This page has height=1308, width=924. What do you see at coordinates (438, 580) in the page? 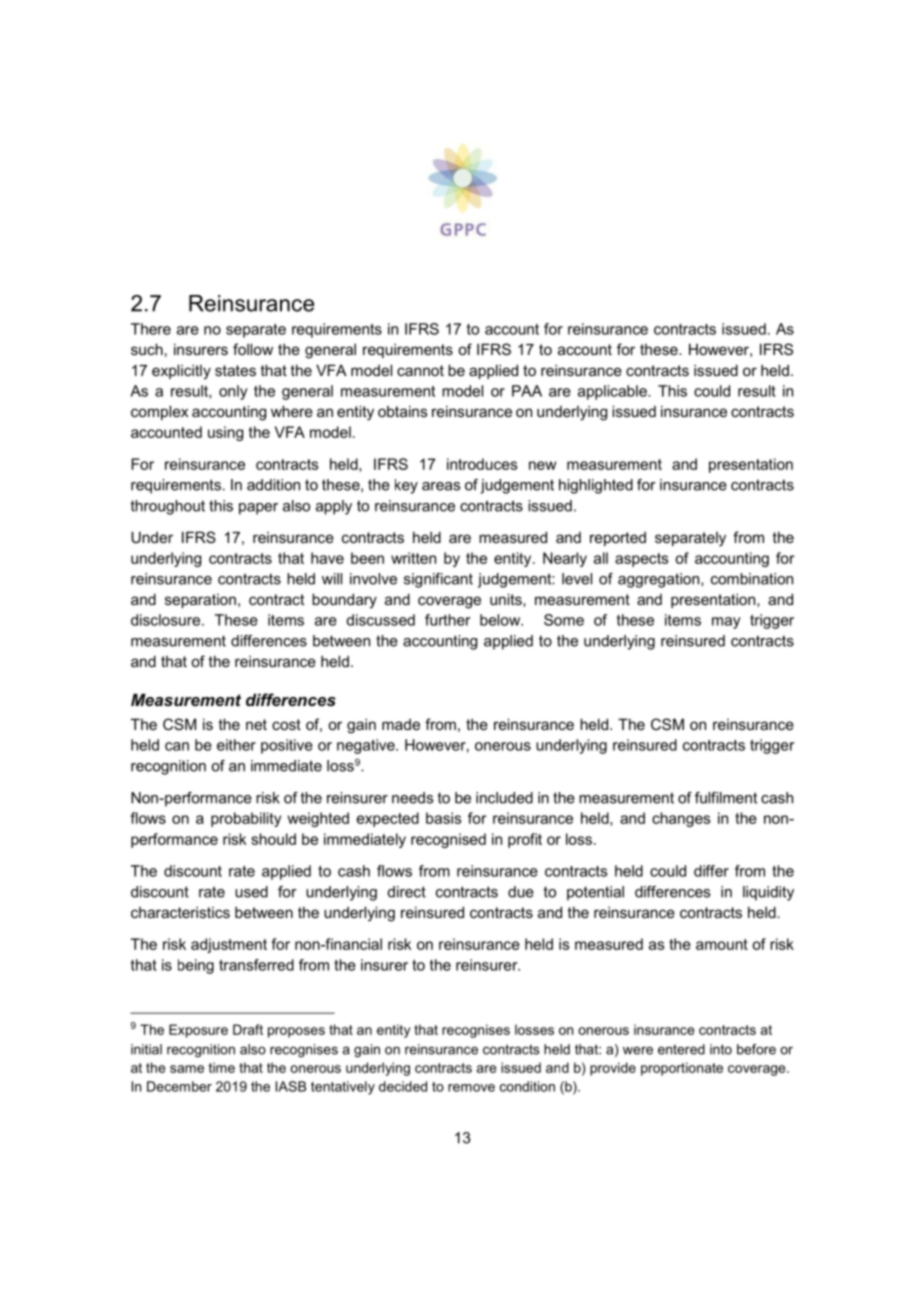
I see `significant` at bounding box center [438, 580].
